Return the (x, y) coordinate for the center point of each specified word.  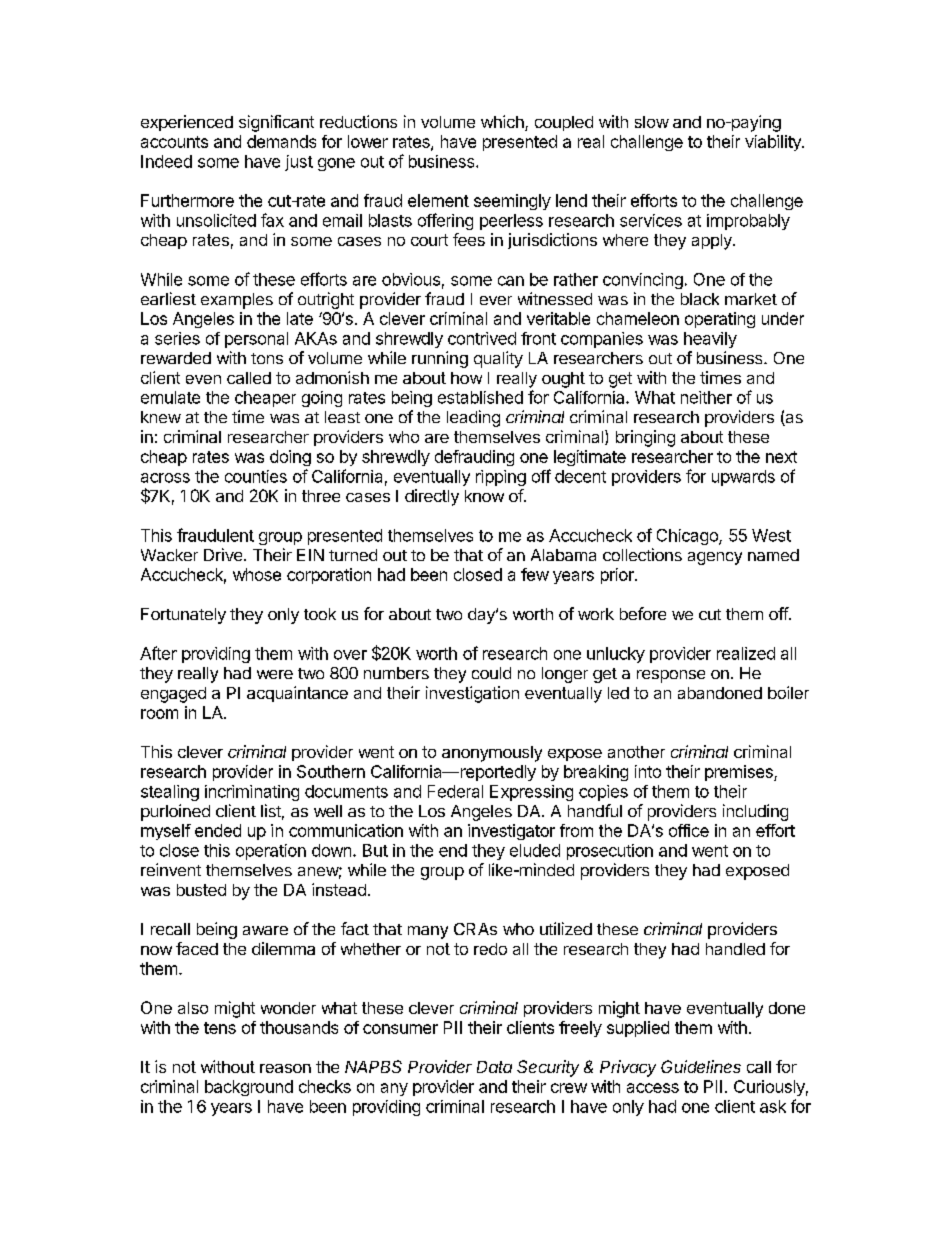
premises (740, 773)
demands (281, 141)
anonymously (492, 754)
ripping (501, 478)
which (503, 123)
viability (774, 143)
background (249, 1088)
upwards (743, 478)
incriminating (252, 793)
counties (256, 476)
